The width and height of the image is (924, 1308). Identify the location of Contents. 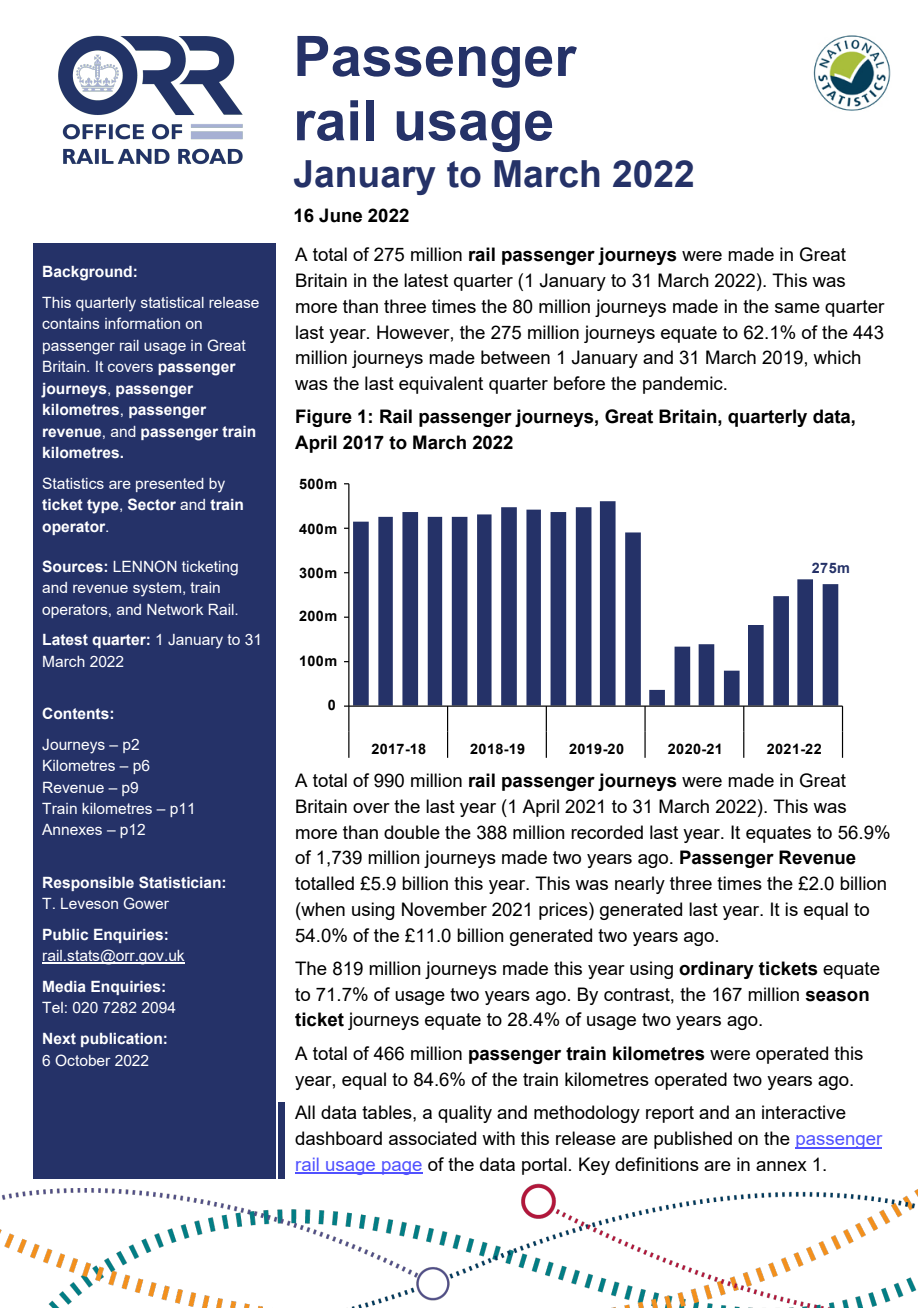
(75, 713).
